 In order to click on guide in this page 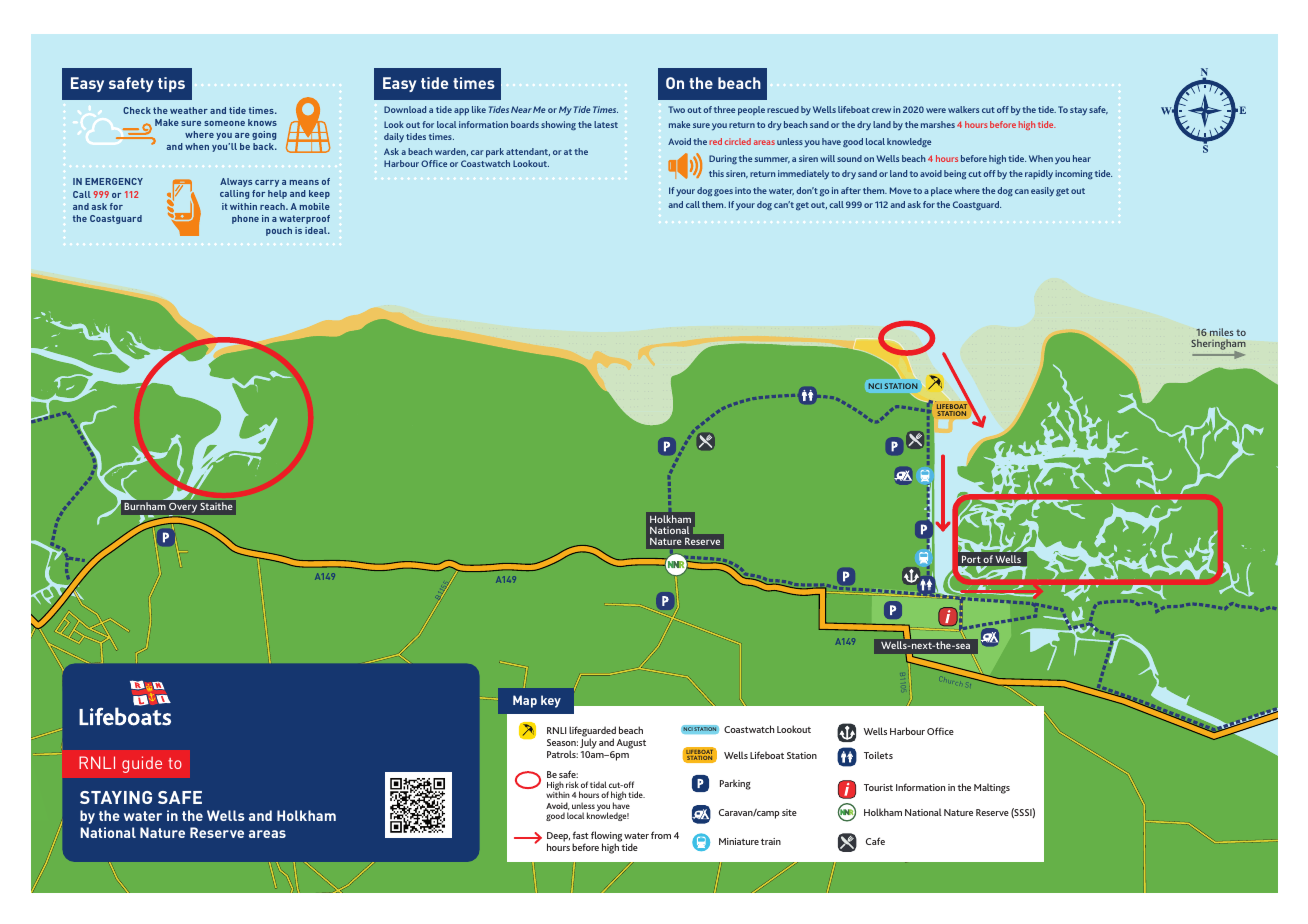, I will do `click(142, 764)`.
